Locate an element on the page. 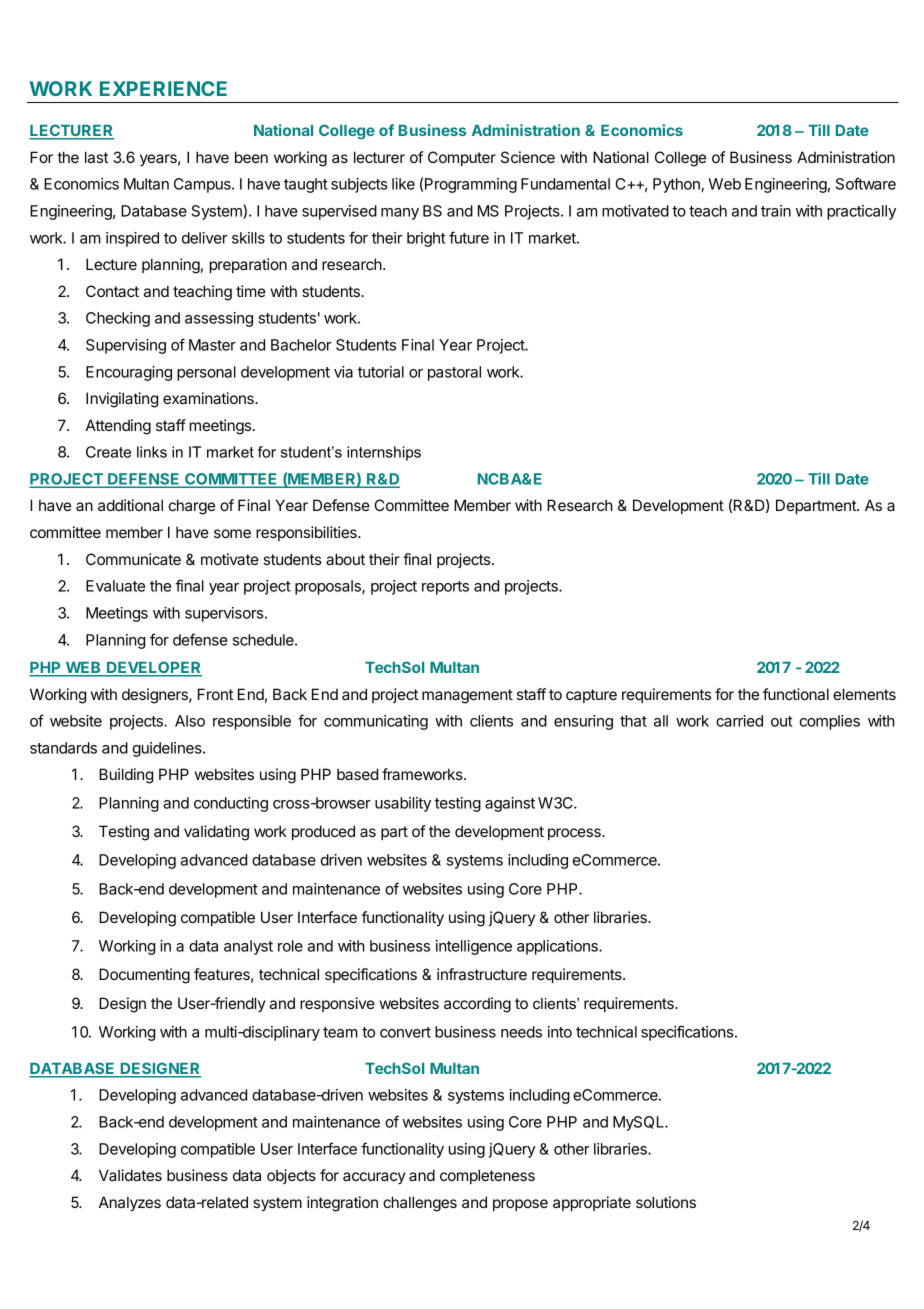  solutions is located at coordinates (666, 1202).
